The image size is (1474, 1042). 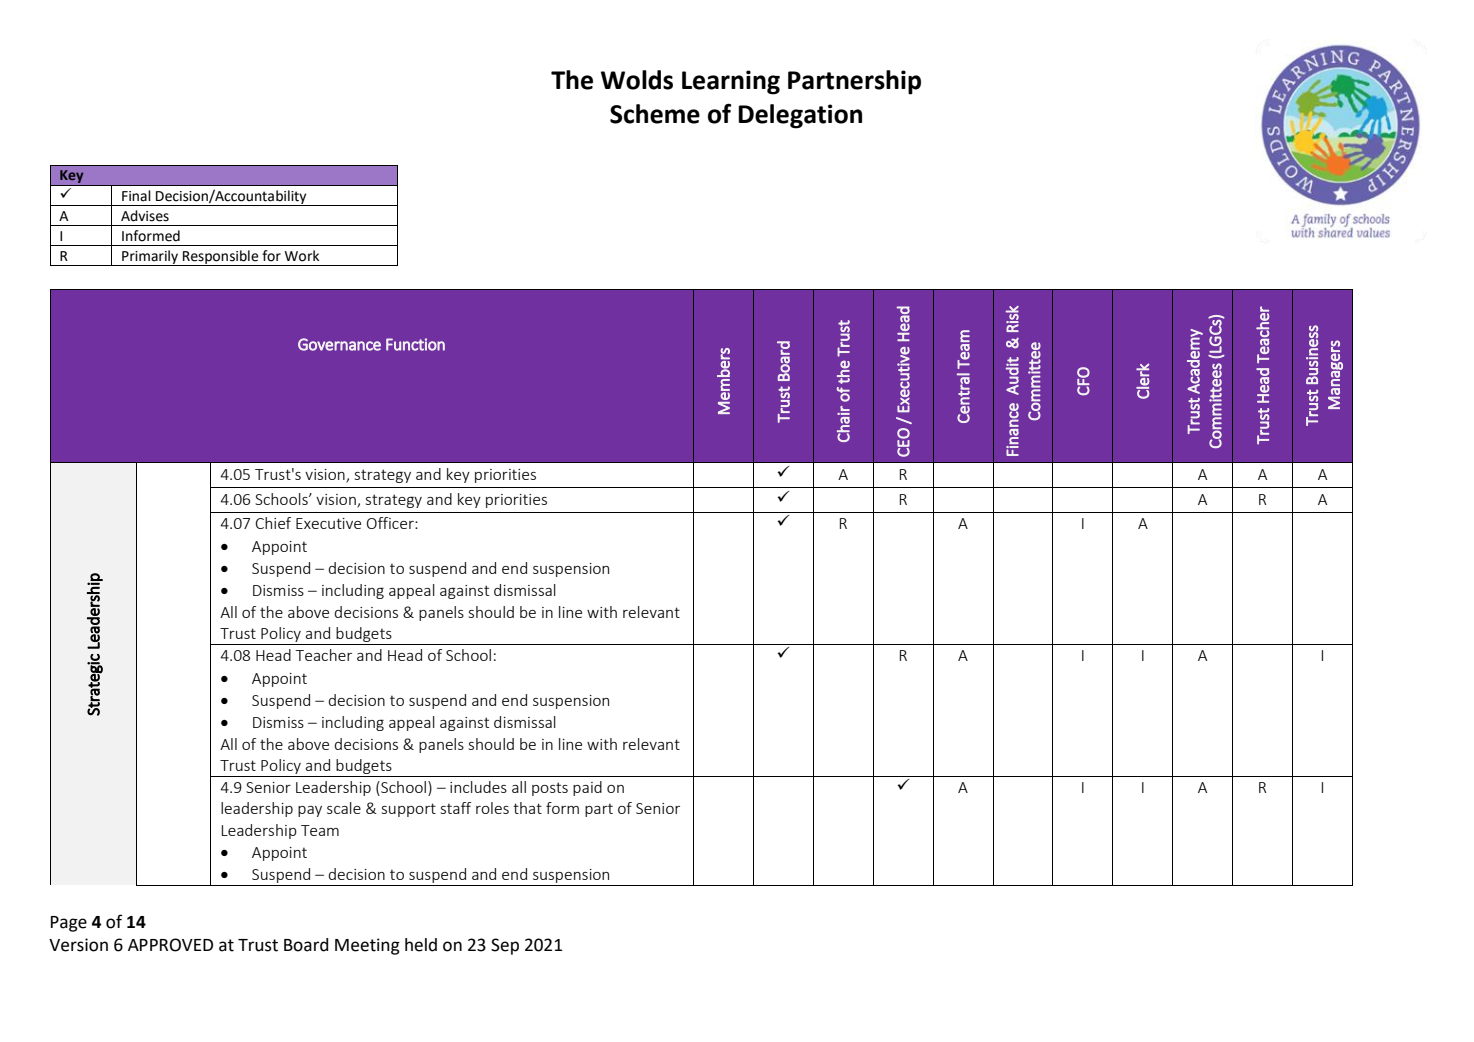 I want to click on Final, so click(x=136, y=196).
